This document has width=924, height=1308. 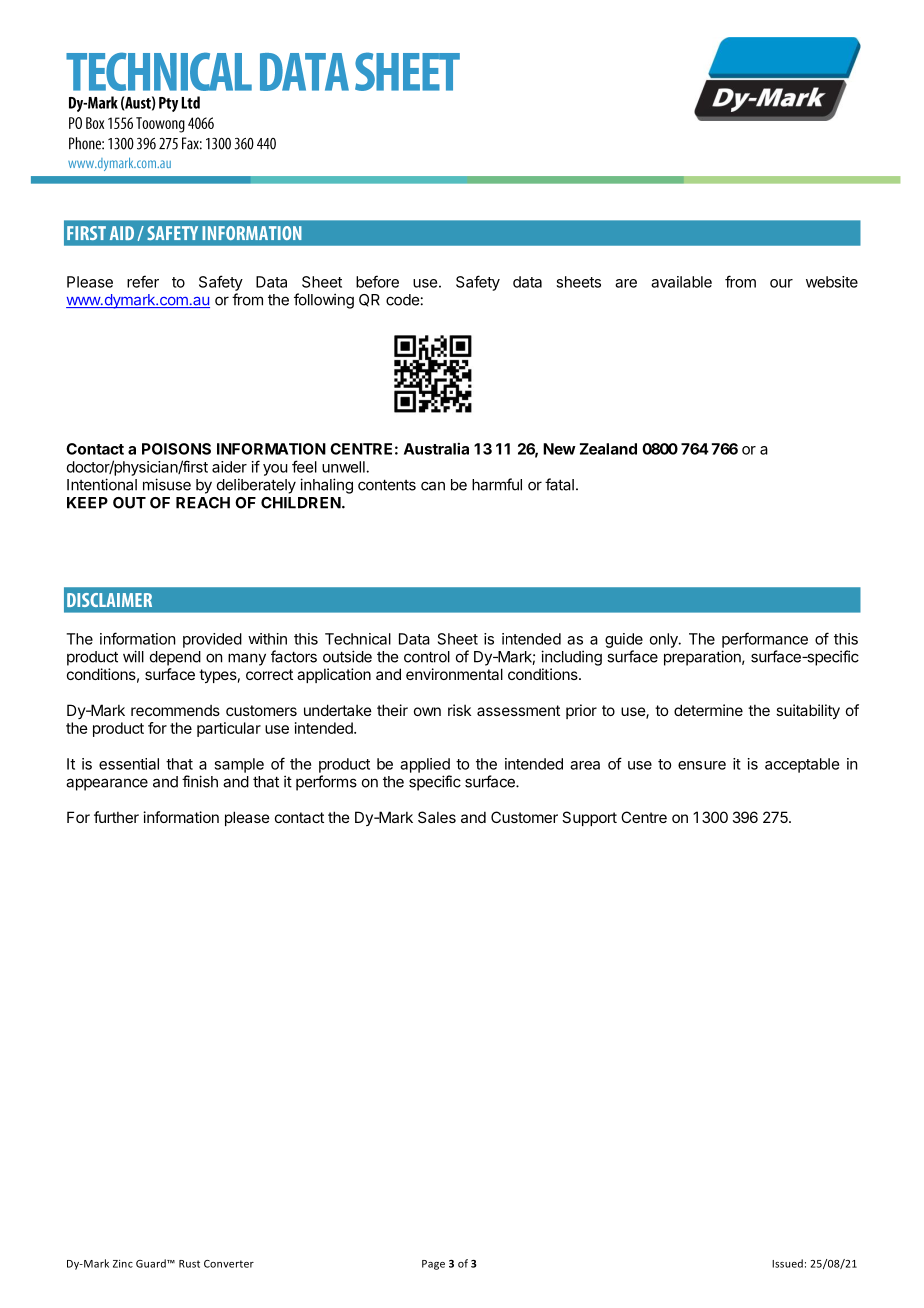 What do you see at coordinates (402, 300) in the document?
I see `code` at bounding box center [402, 300].
